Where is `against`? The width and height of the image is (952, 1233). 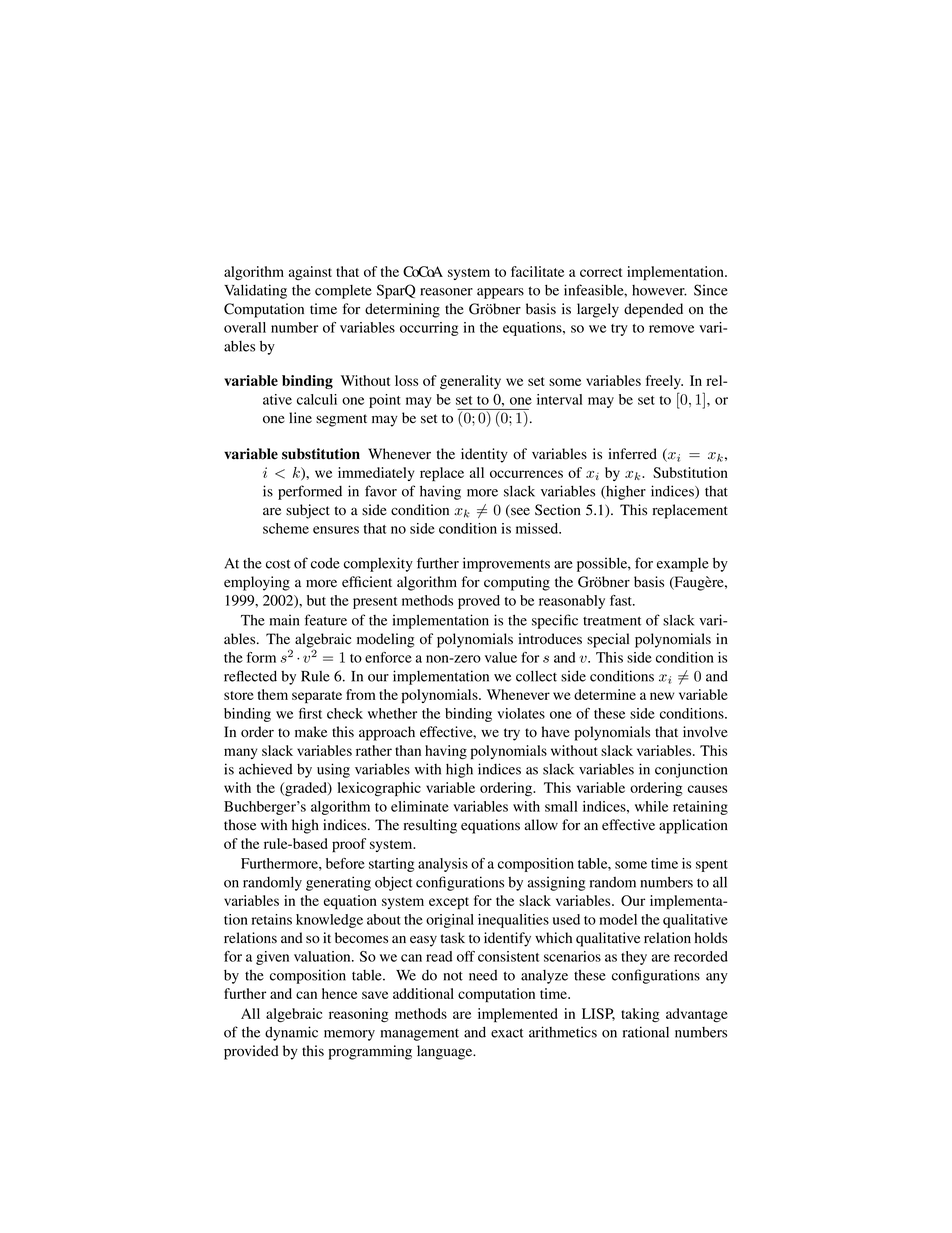 against is located at coordinates (310, 273).
